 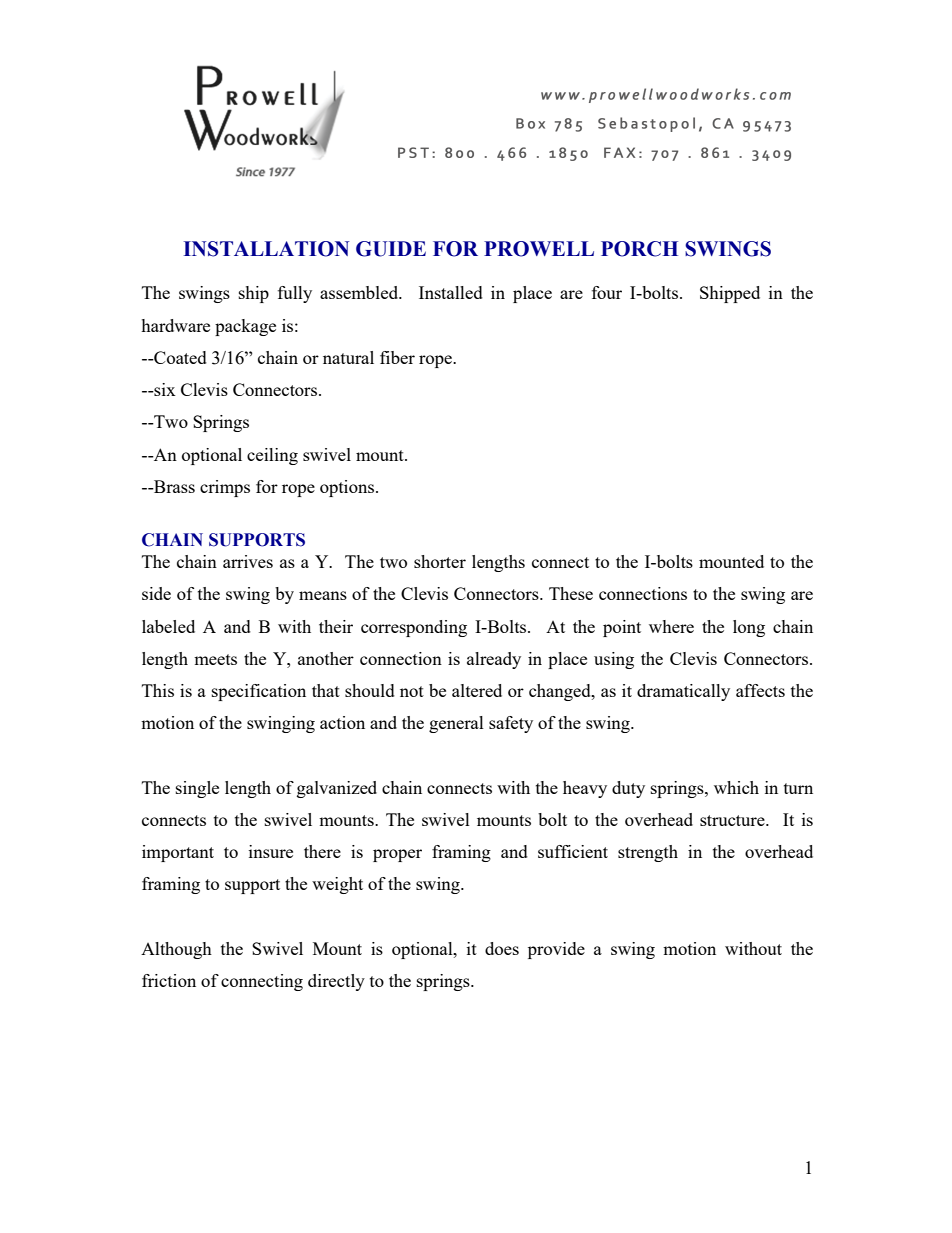 What do you see at coordinates (266, 249) in the page?
I see `INSTALLATION` at bounding box center [266, 249].
